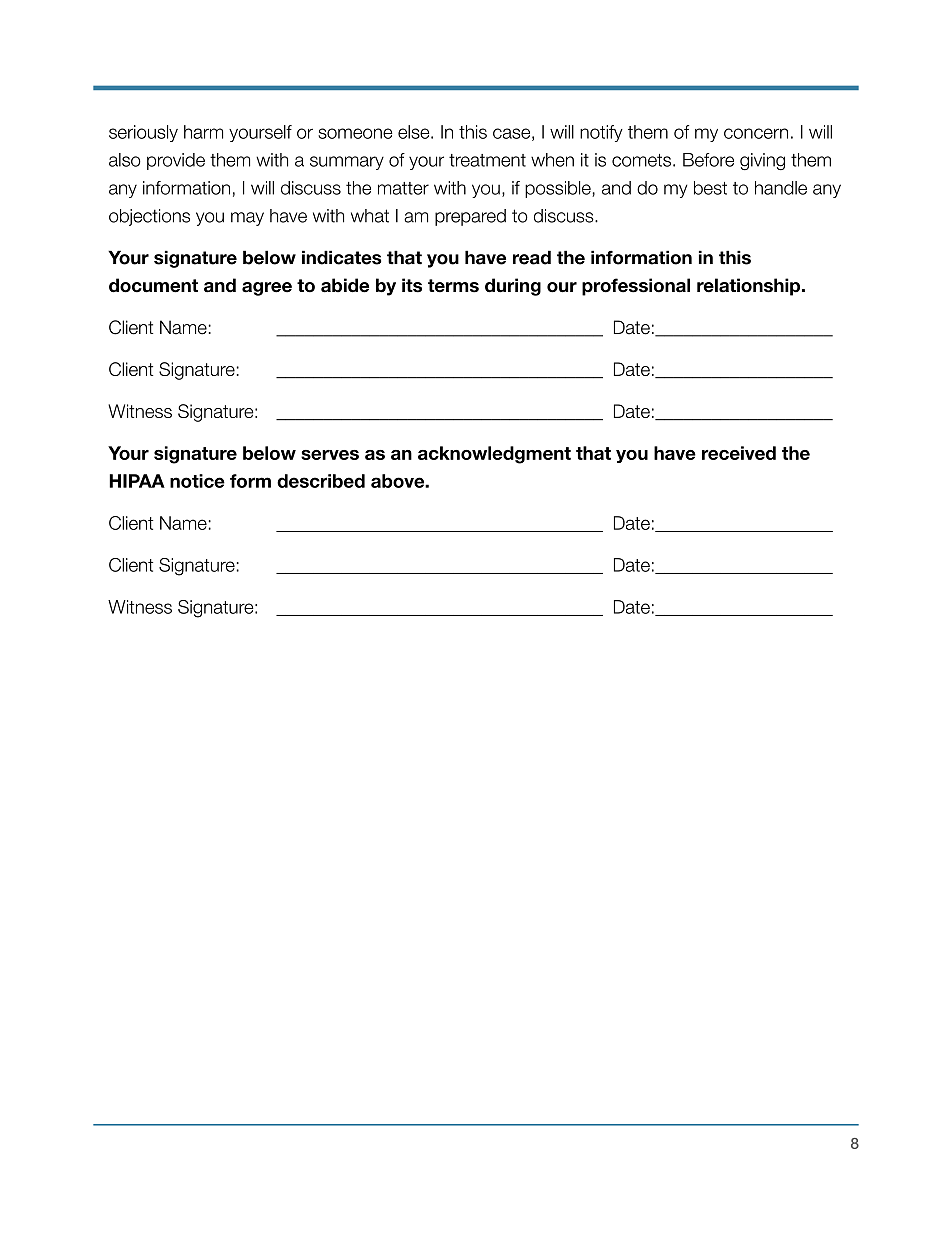 This document has height=1233, width=952. What do you see at coordinates (739, 453) in the document?
I see `received` at bounding box center [739, 453].
